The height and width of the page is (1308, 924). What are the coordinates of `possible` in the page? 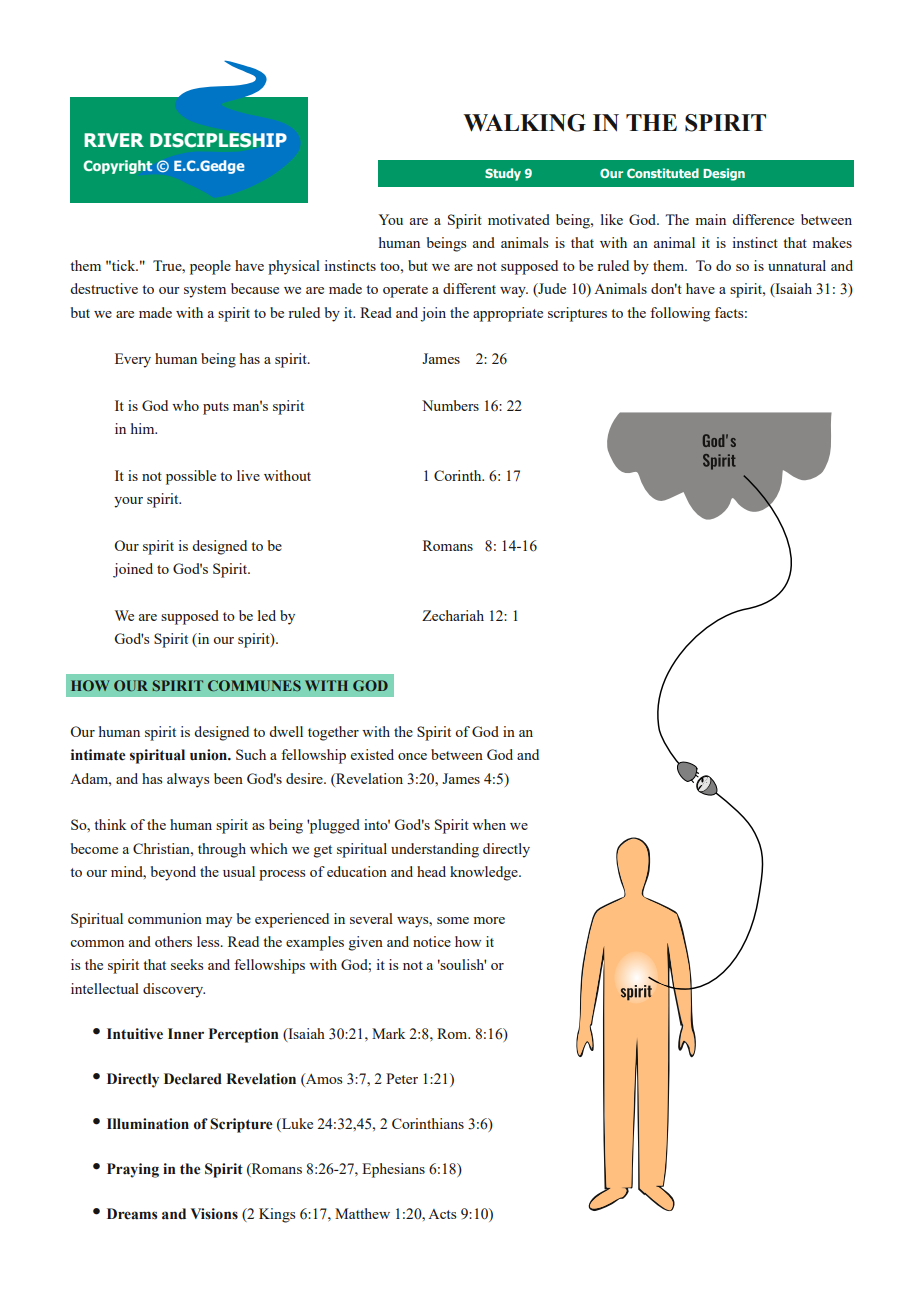 It's located at (191, 477).
